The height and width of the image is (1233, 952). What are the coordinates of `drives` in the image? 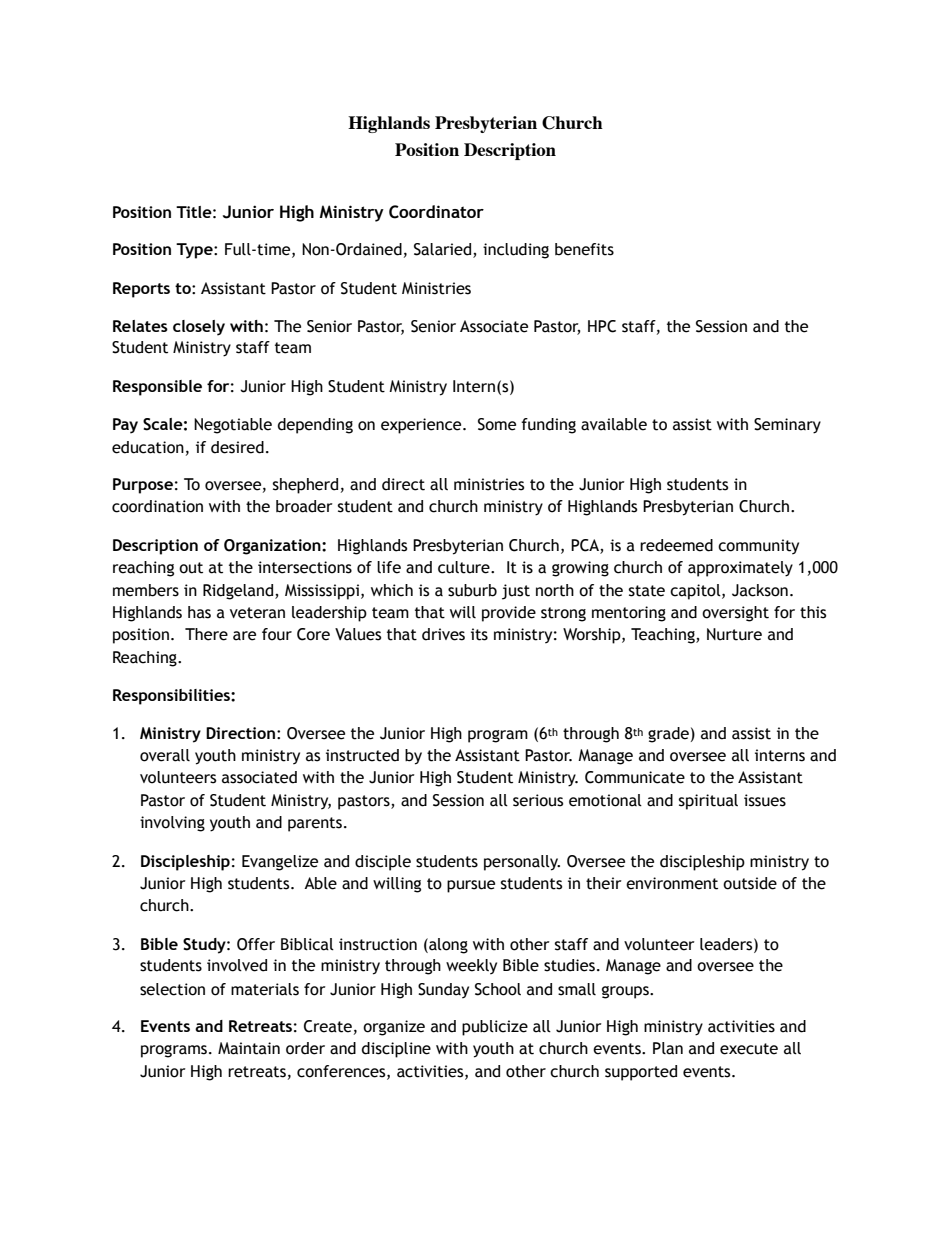 It's located at (443, 634).
